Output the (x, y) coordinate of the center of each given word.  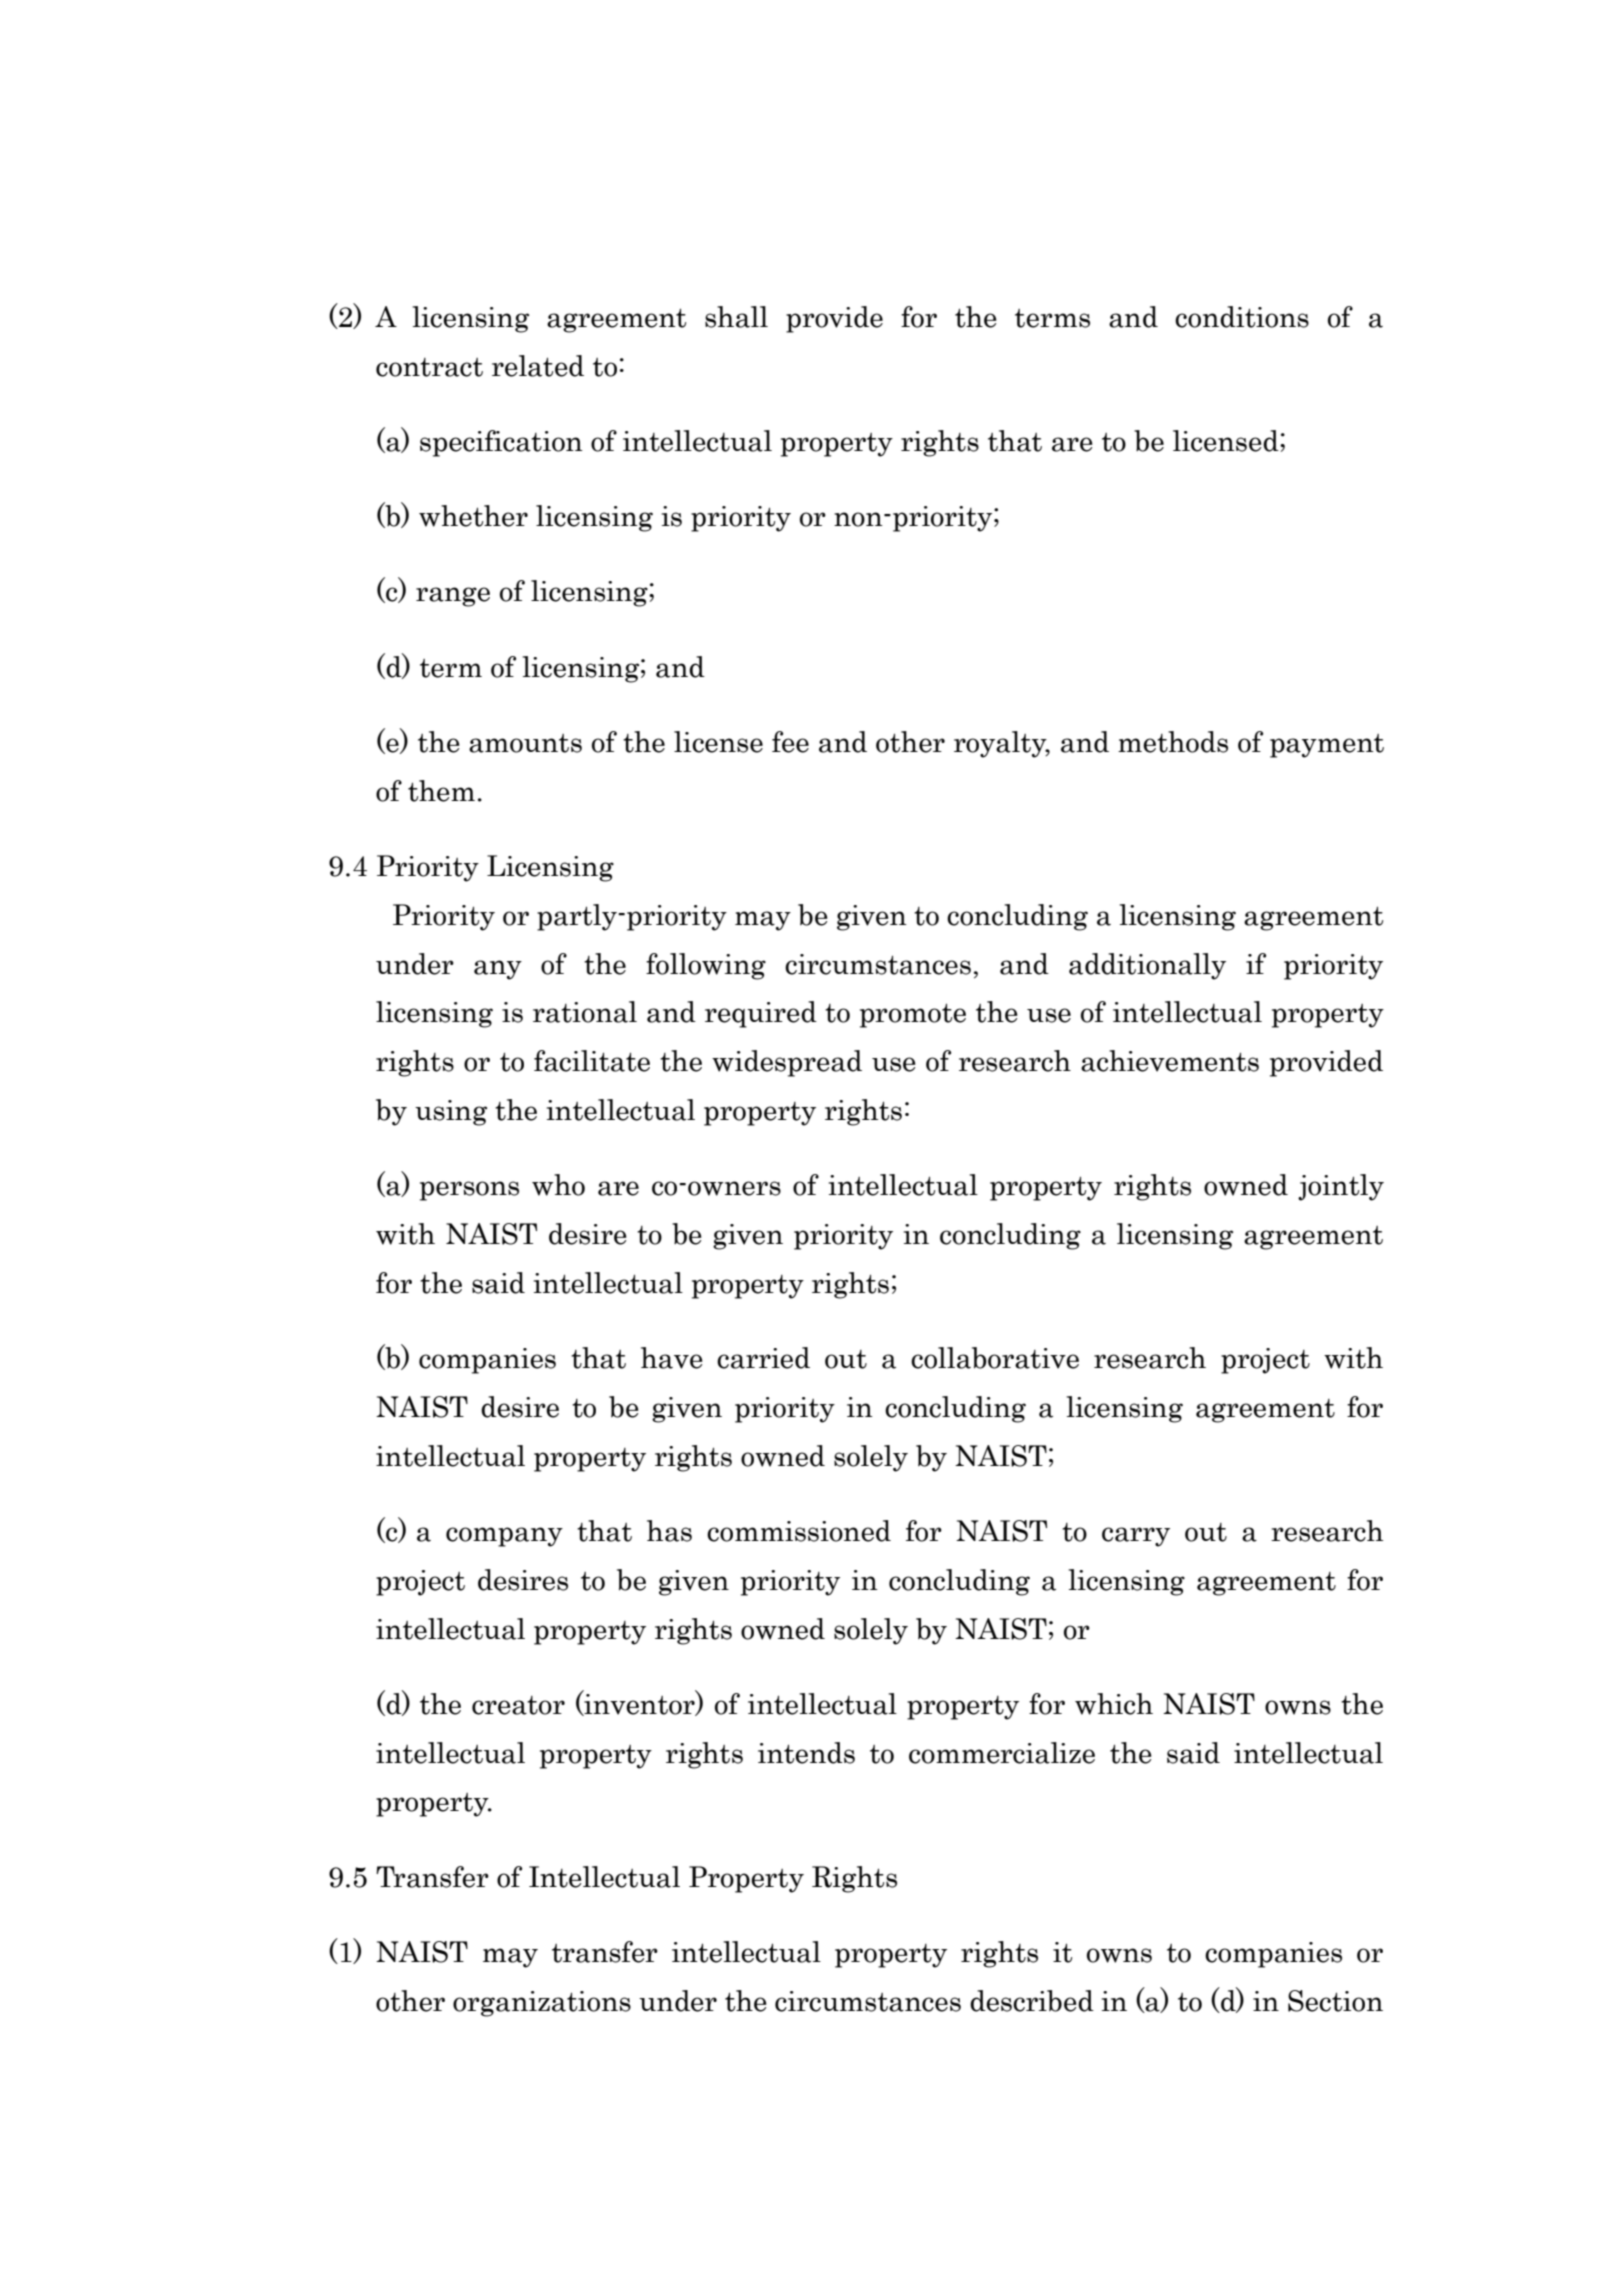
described (1032, 2001)
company (504, 1537)
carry (1136, 1537)
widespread (787, 1063)
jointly (1341, 1187)
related (538, 366)
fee (790, 742)
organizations (542, 2004)
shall (736, 317)
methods (1173, 742)
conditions (1242, 317)
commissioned (799, 1531)
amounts (525, 743)
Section (1335, 2001)
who (558, 1185)
